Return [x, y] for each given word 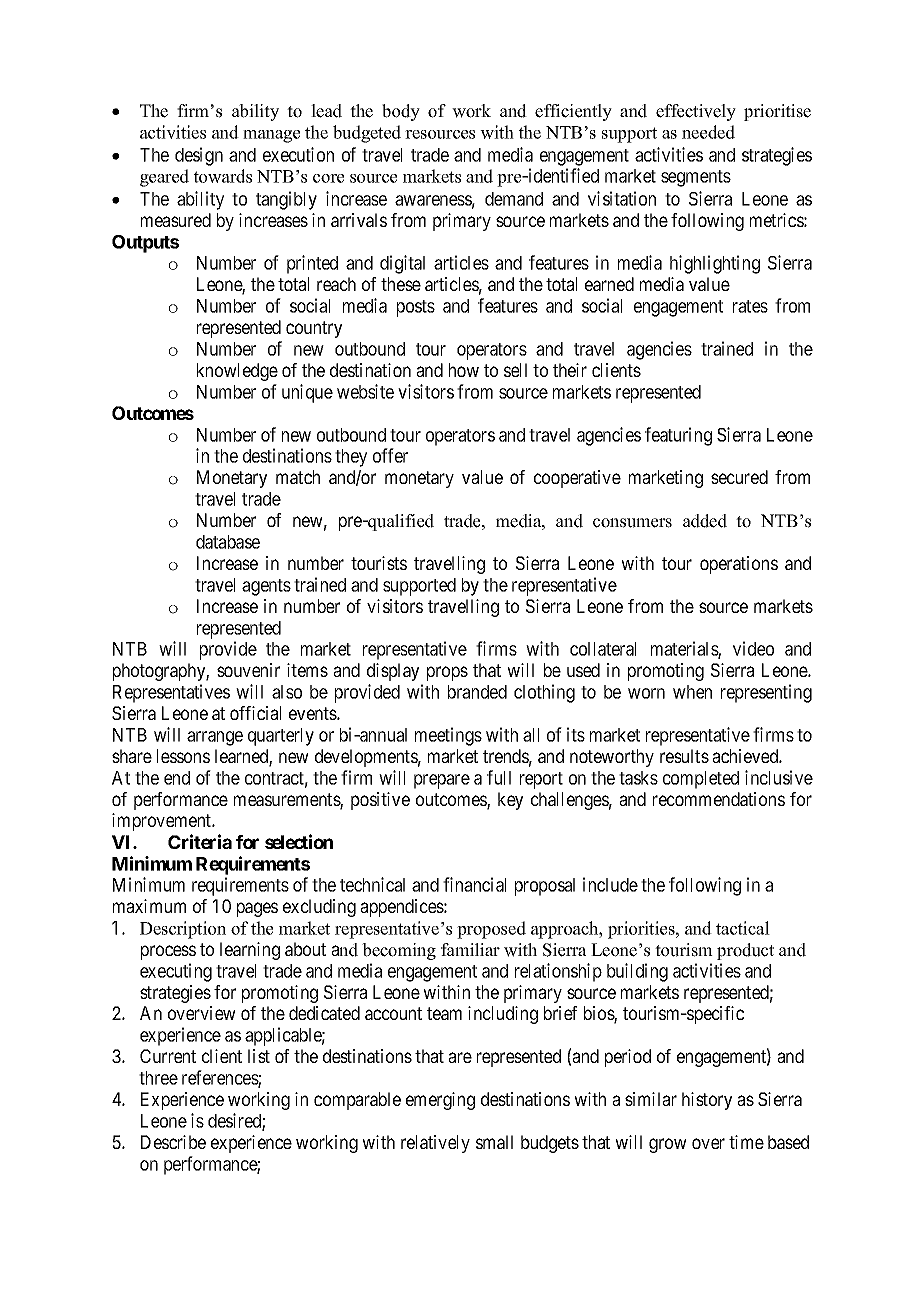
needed [708, 132]
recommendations [719, 799]
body [401, 112]
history [707, 1101]
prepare [442, 781]
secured [739, 477]
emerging [440, 1101]
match [298, 477]
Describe [173, 1142]
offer [390, 455]
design [199, 156]
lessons [183, 756]
